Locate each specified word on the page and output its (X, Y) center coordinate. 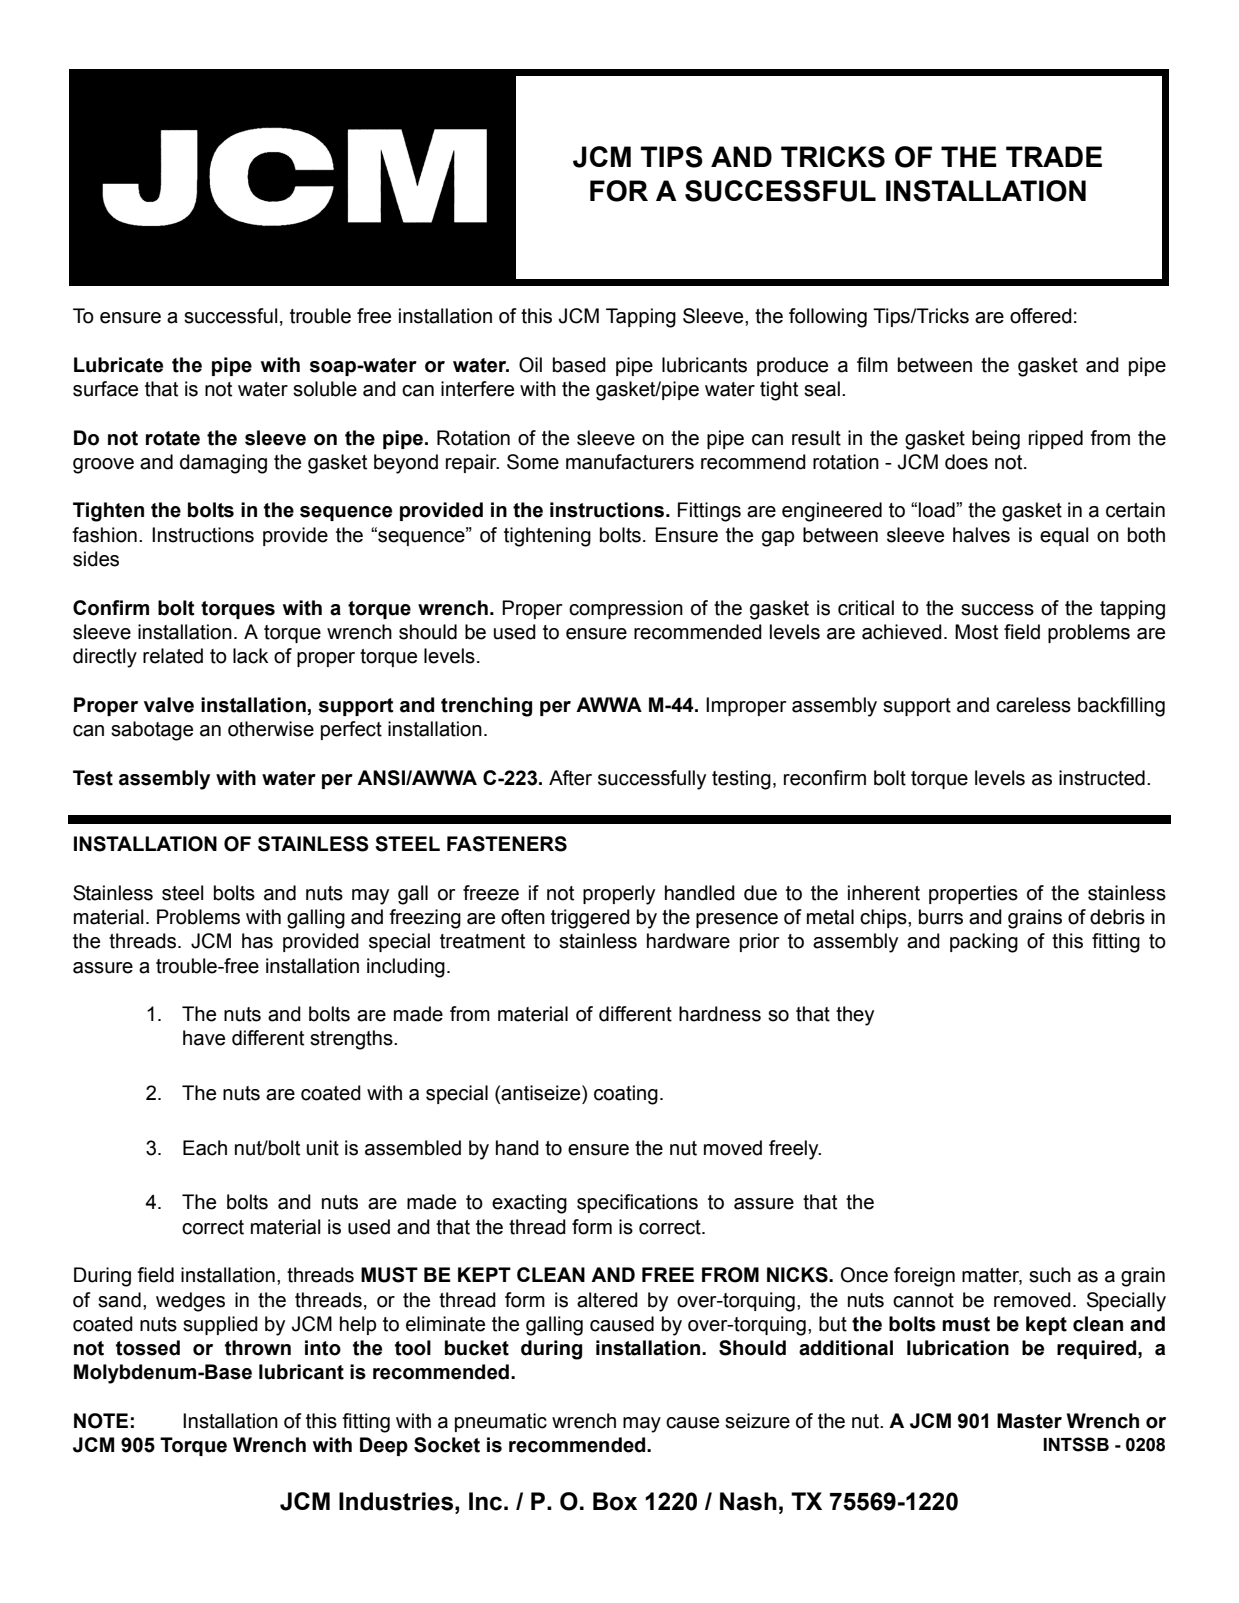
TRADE (1054, 156)
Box (615, 1501)
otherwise (271, 729)
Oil (530, 365)
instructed (1102, 778)
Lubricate (118, 365)
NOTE (101, 1421)
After (570, 778)
